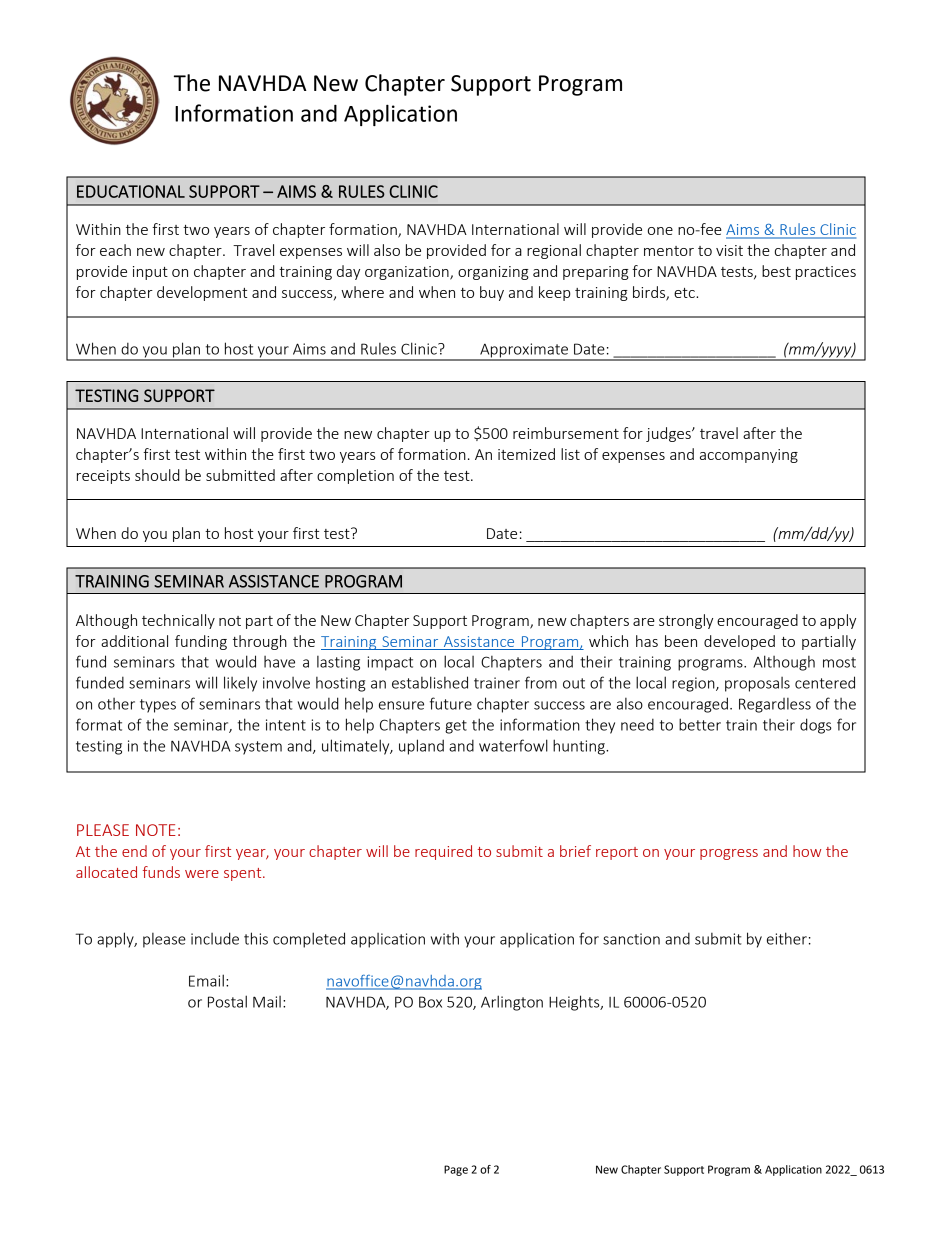 The width and height of the page is (952, 1233). I want to click on include, so click(215, 938).
